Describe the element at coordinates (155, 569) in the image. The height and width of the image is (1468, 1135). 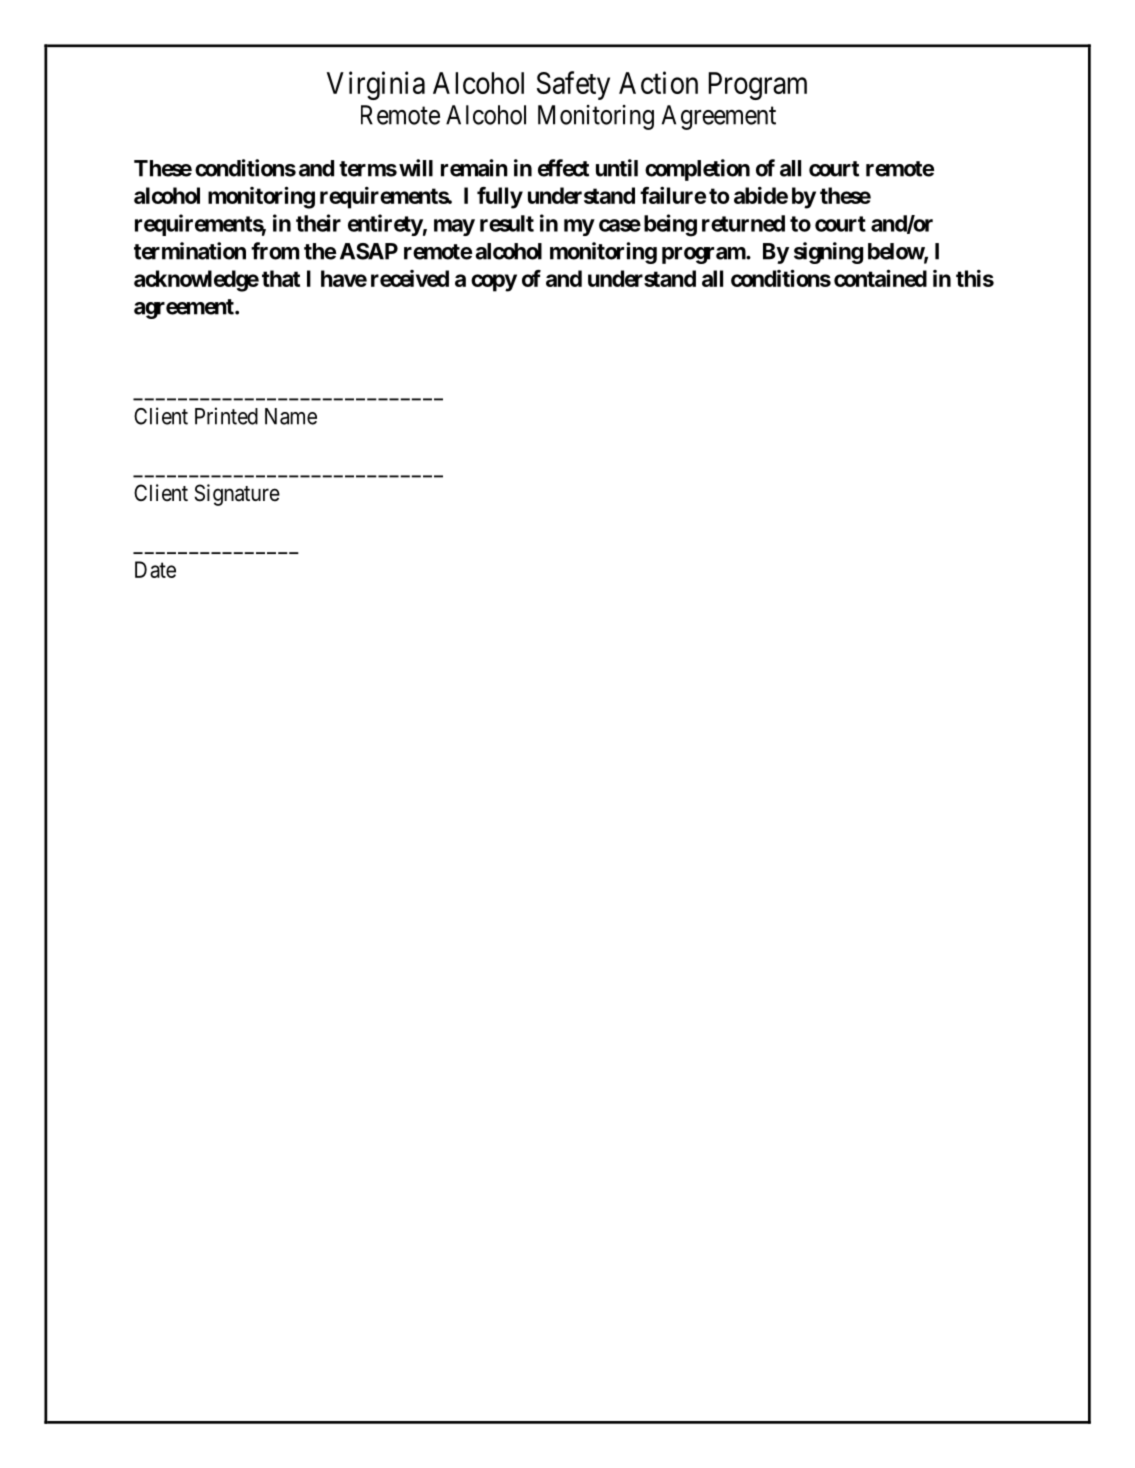
I see `Date` at that location.
